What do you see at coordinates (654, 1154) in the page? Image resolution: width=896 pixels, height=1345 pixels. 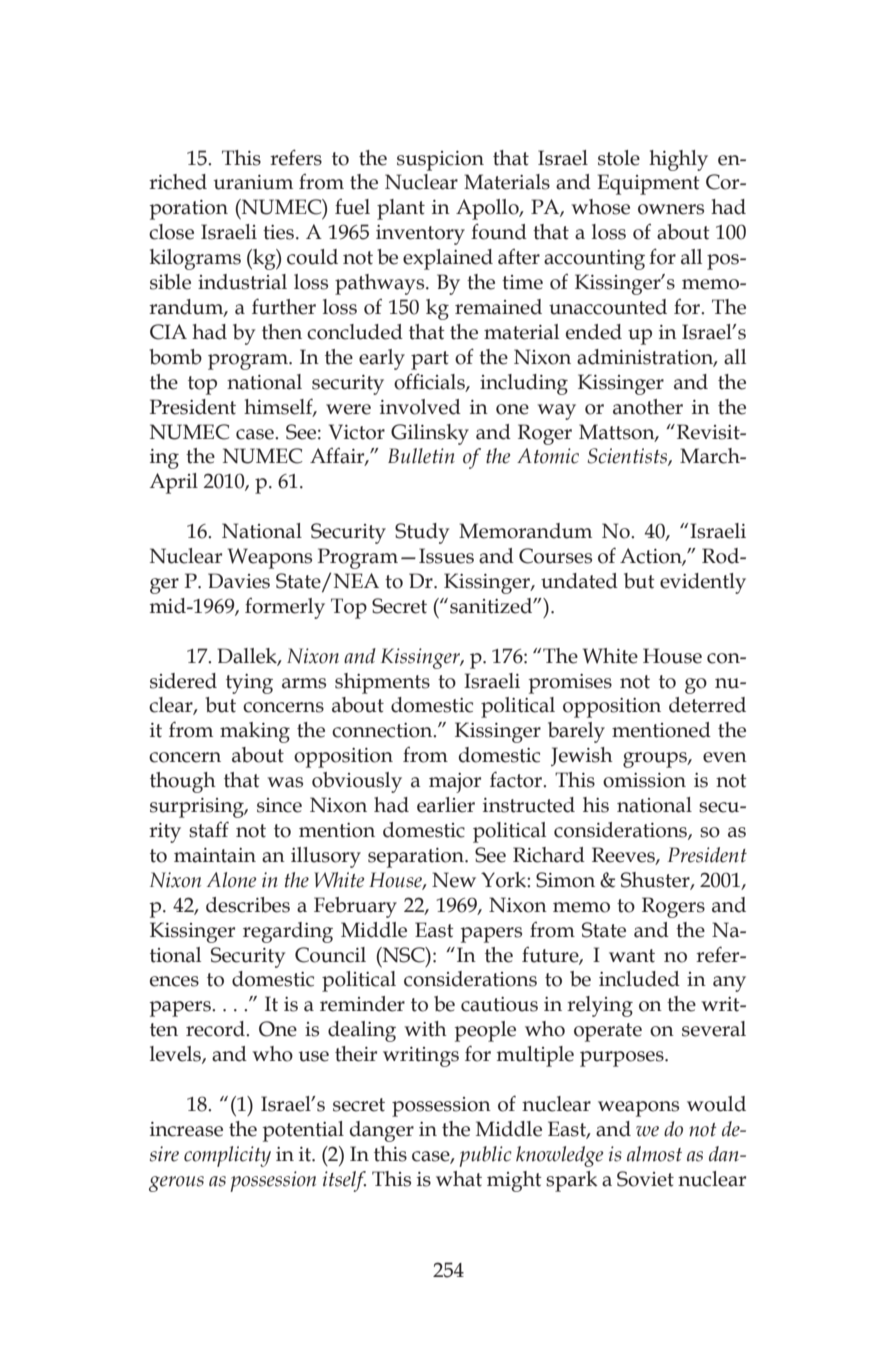 I see `almost` at bounding box center [654, 1154].
